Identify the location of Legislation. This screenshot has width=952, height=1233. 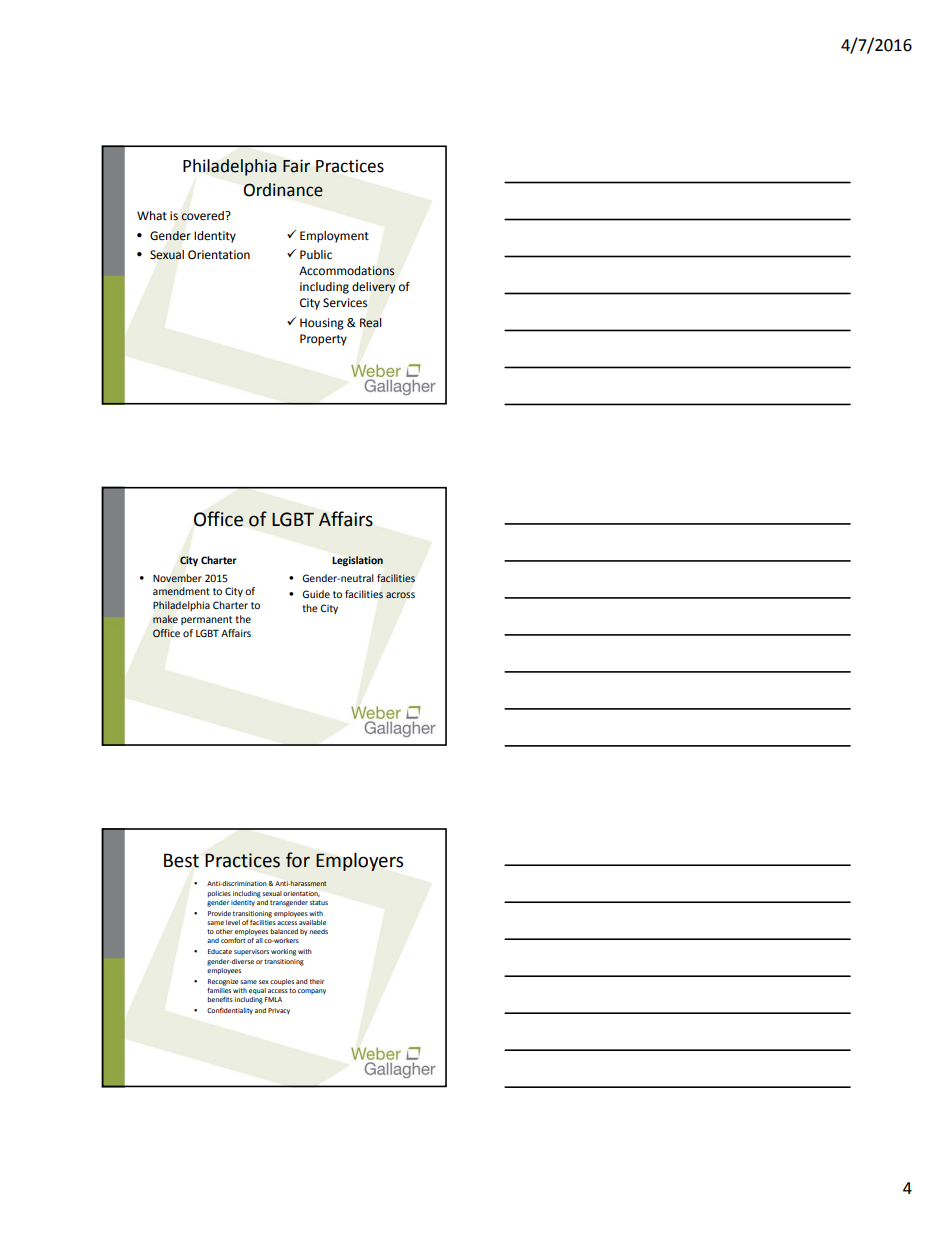
(357, 561).
